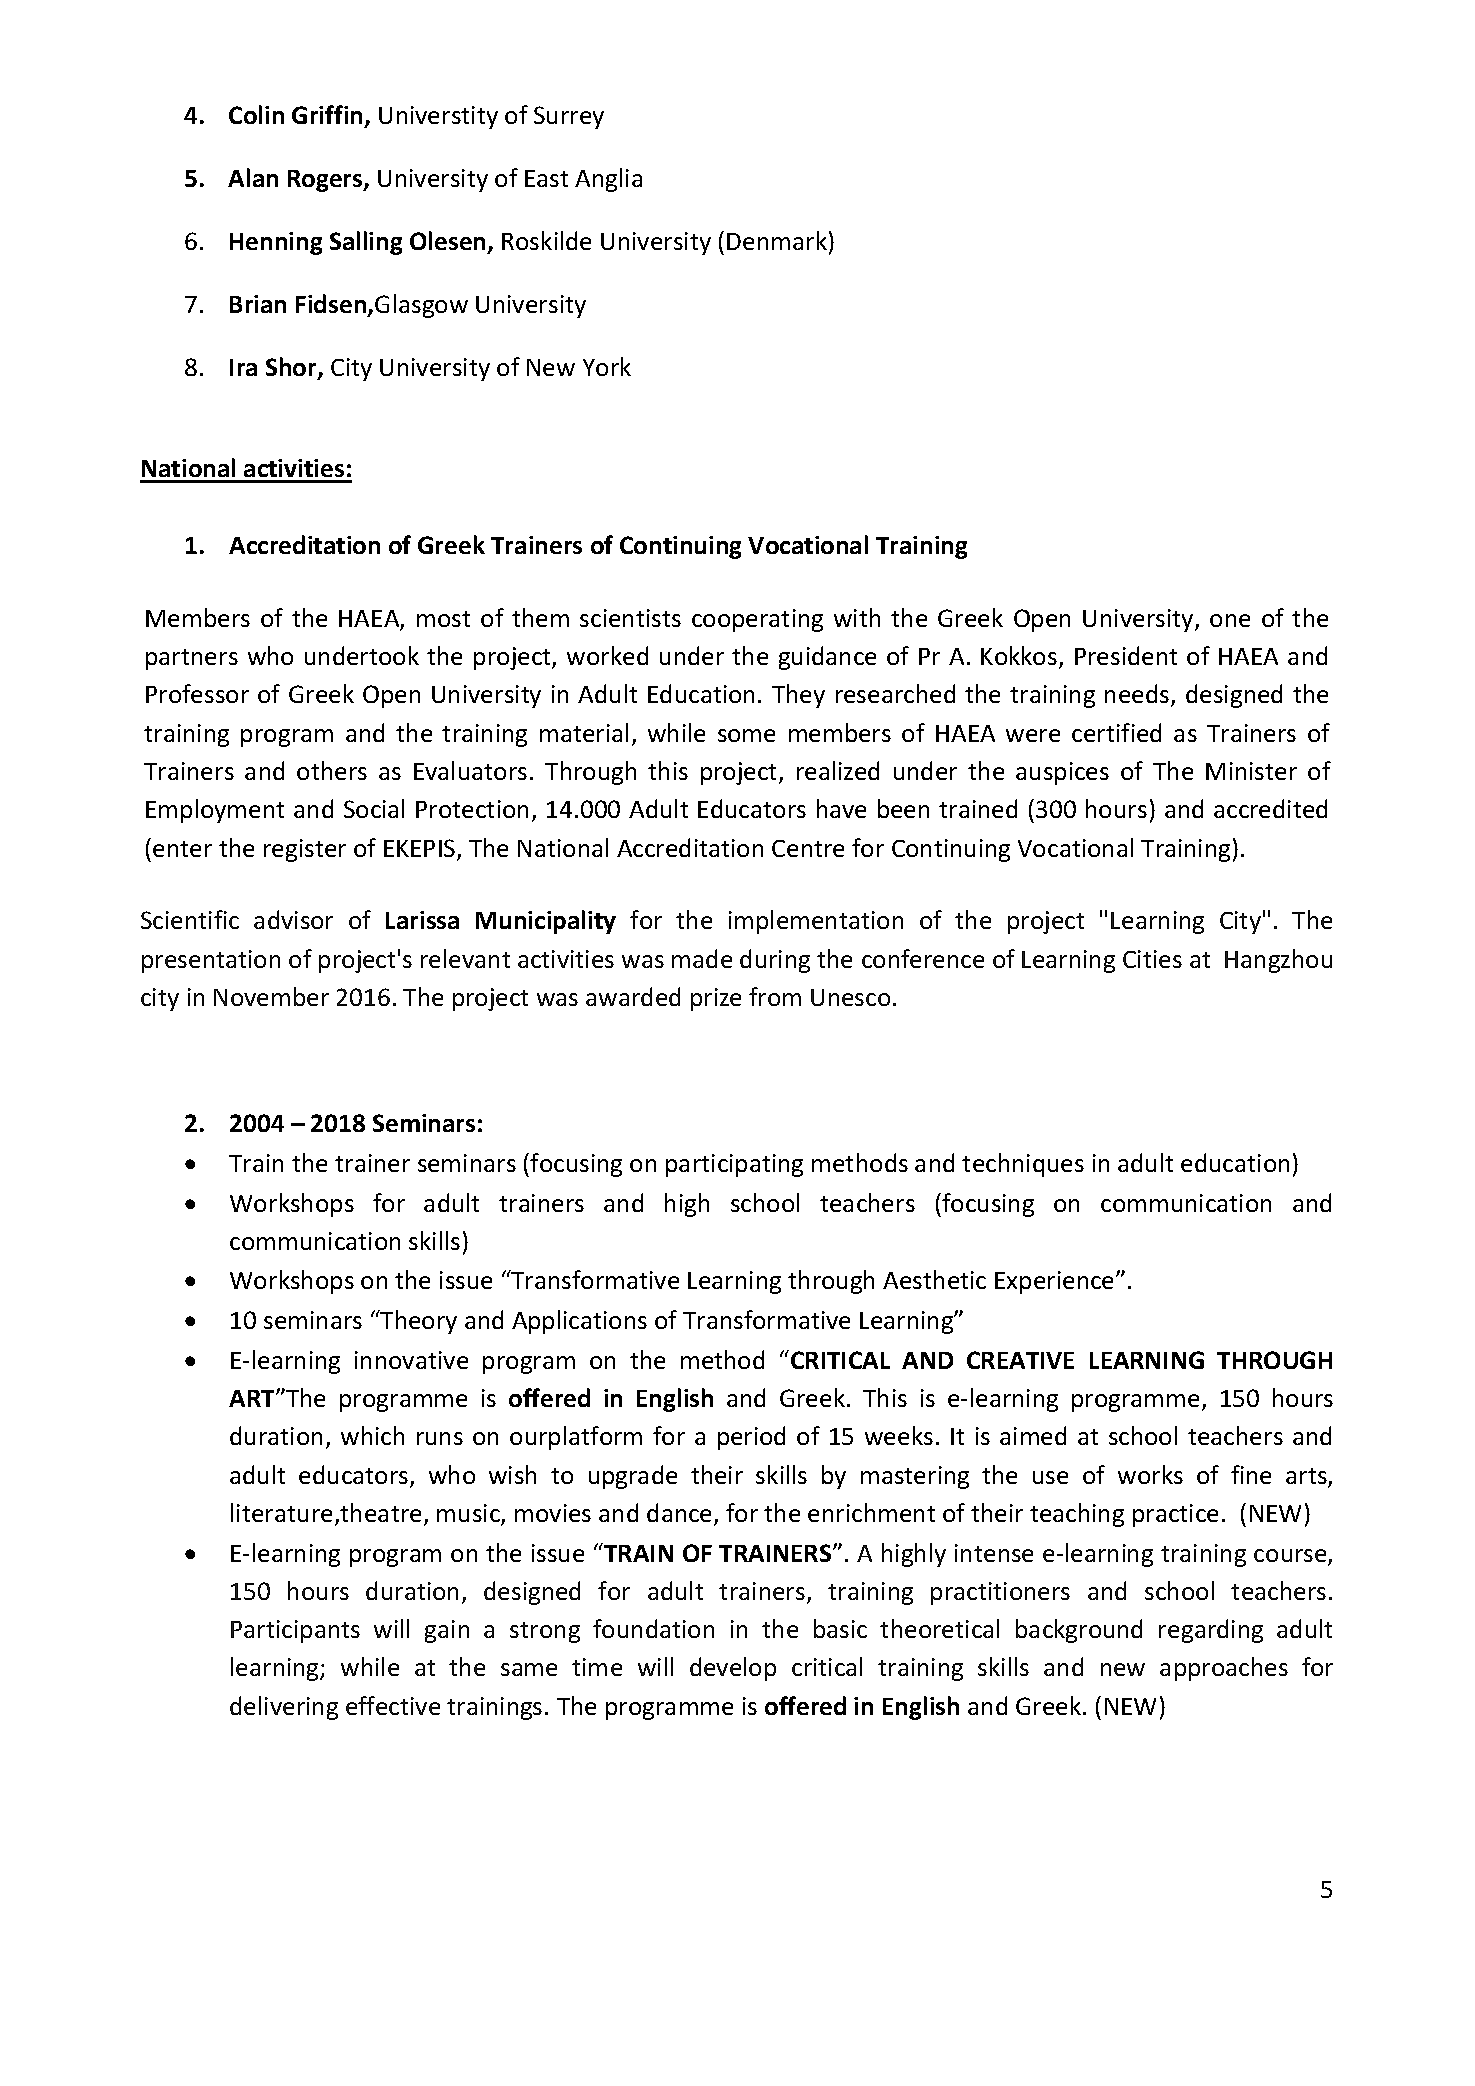 This image has height=2086, width=1475. I want to click on Participants, so click(295, 1631).
